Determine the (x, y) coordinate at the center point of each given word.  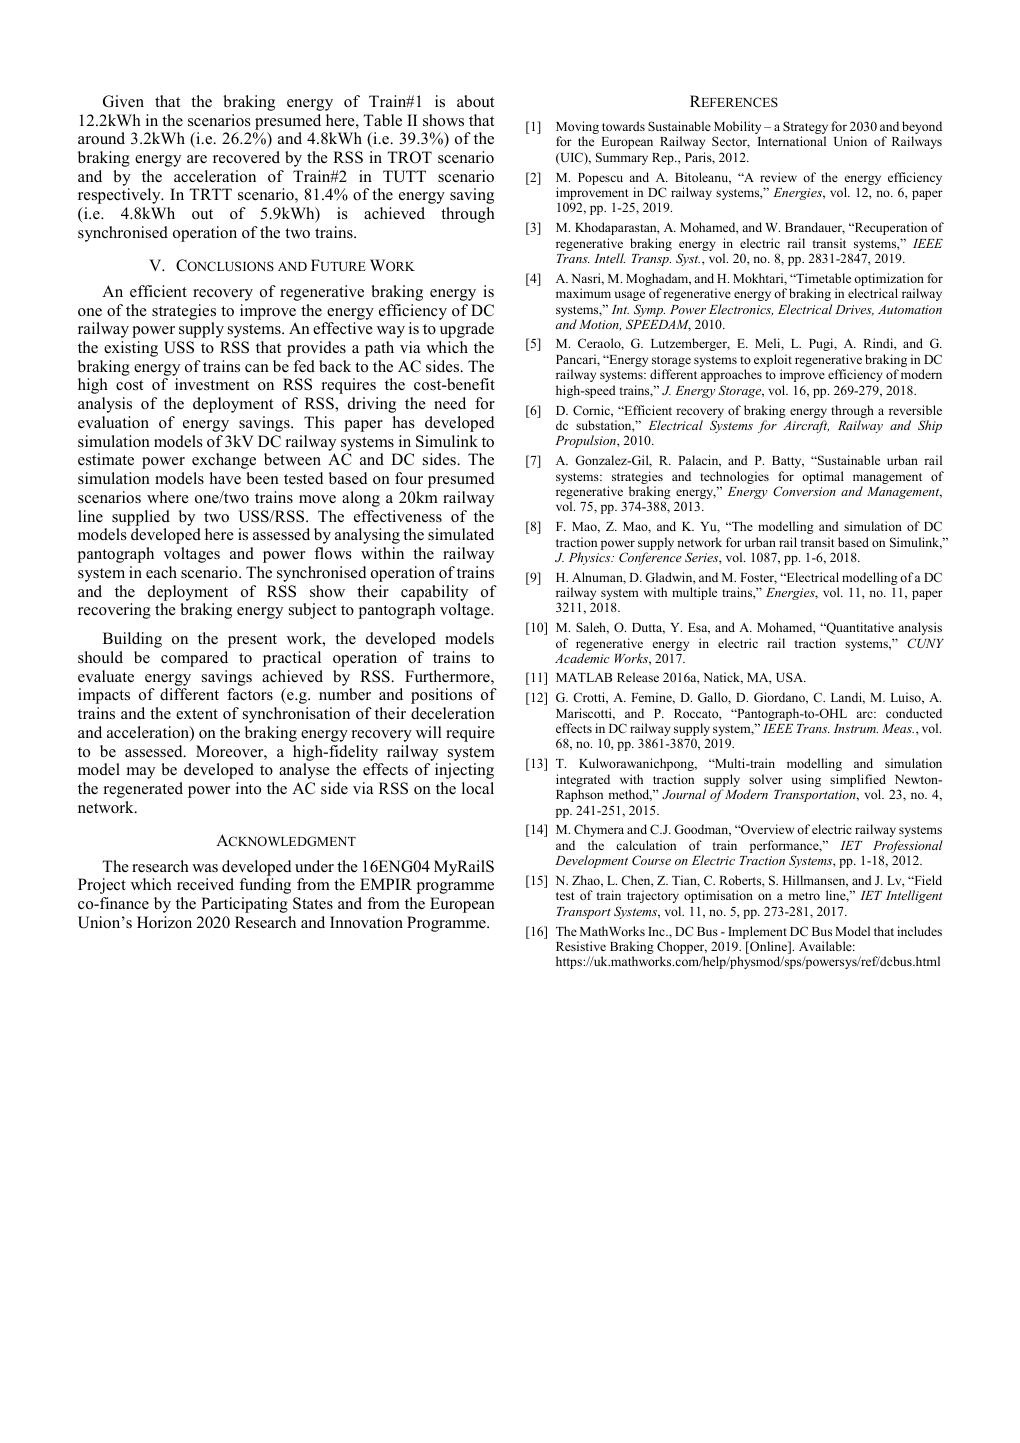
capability (434, 593)
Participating (244, 905)
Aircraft (806, 426)
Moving (577, 129)
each (161, 572)
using (806, 780)
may (141, 773)
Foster (758, 578)
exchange (224, 461)
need (450, 403)
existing (131, 349)
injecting (464, 771)
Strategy (805, 129)
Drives (854, 310)
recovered (246, 157)
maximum (583, 293)
